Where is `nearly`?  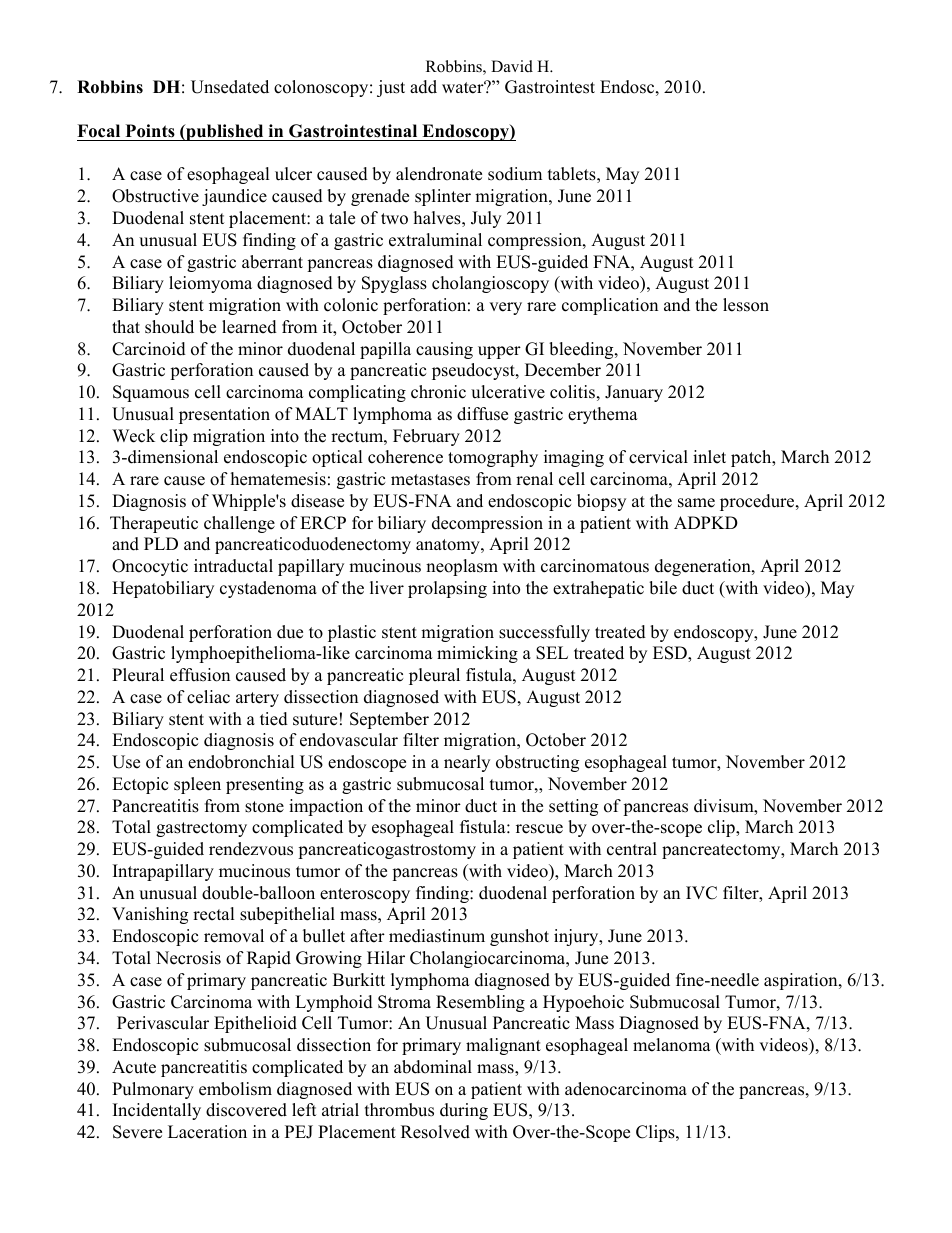
nearly is located at coordinates (467, 763).
